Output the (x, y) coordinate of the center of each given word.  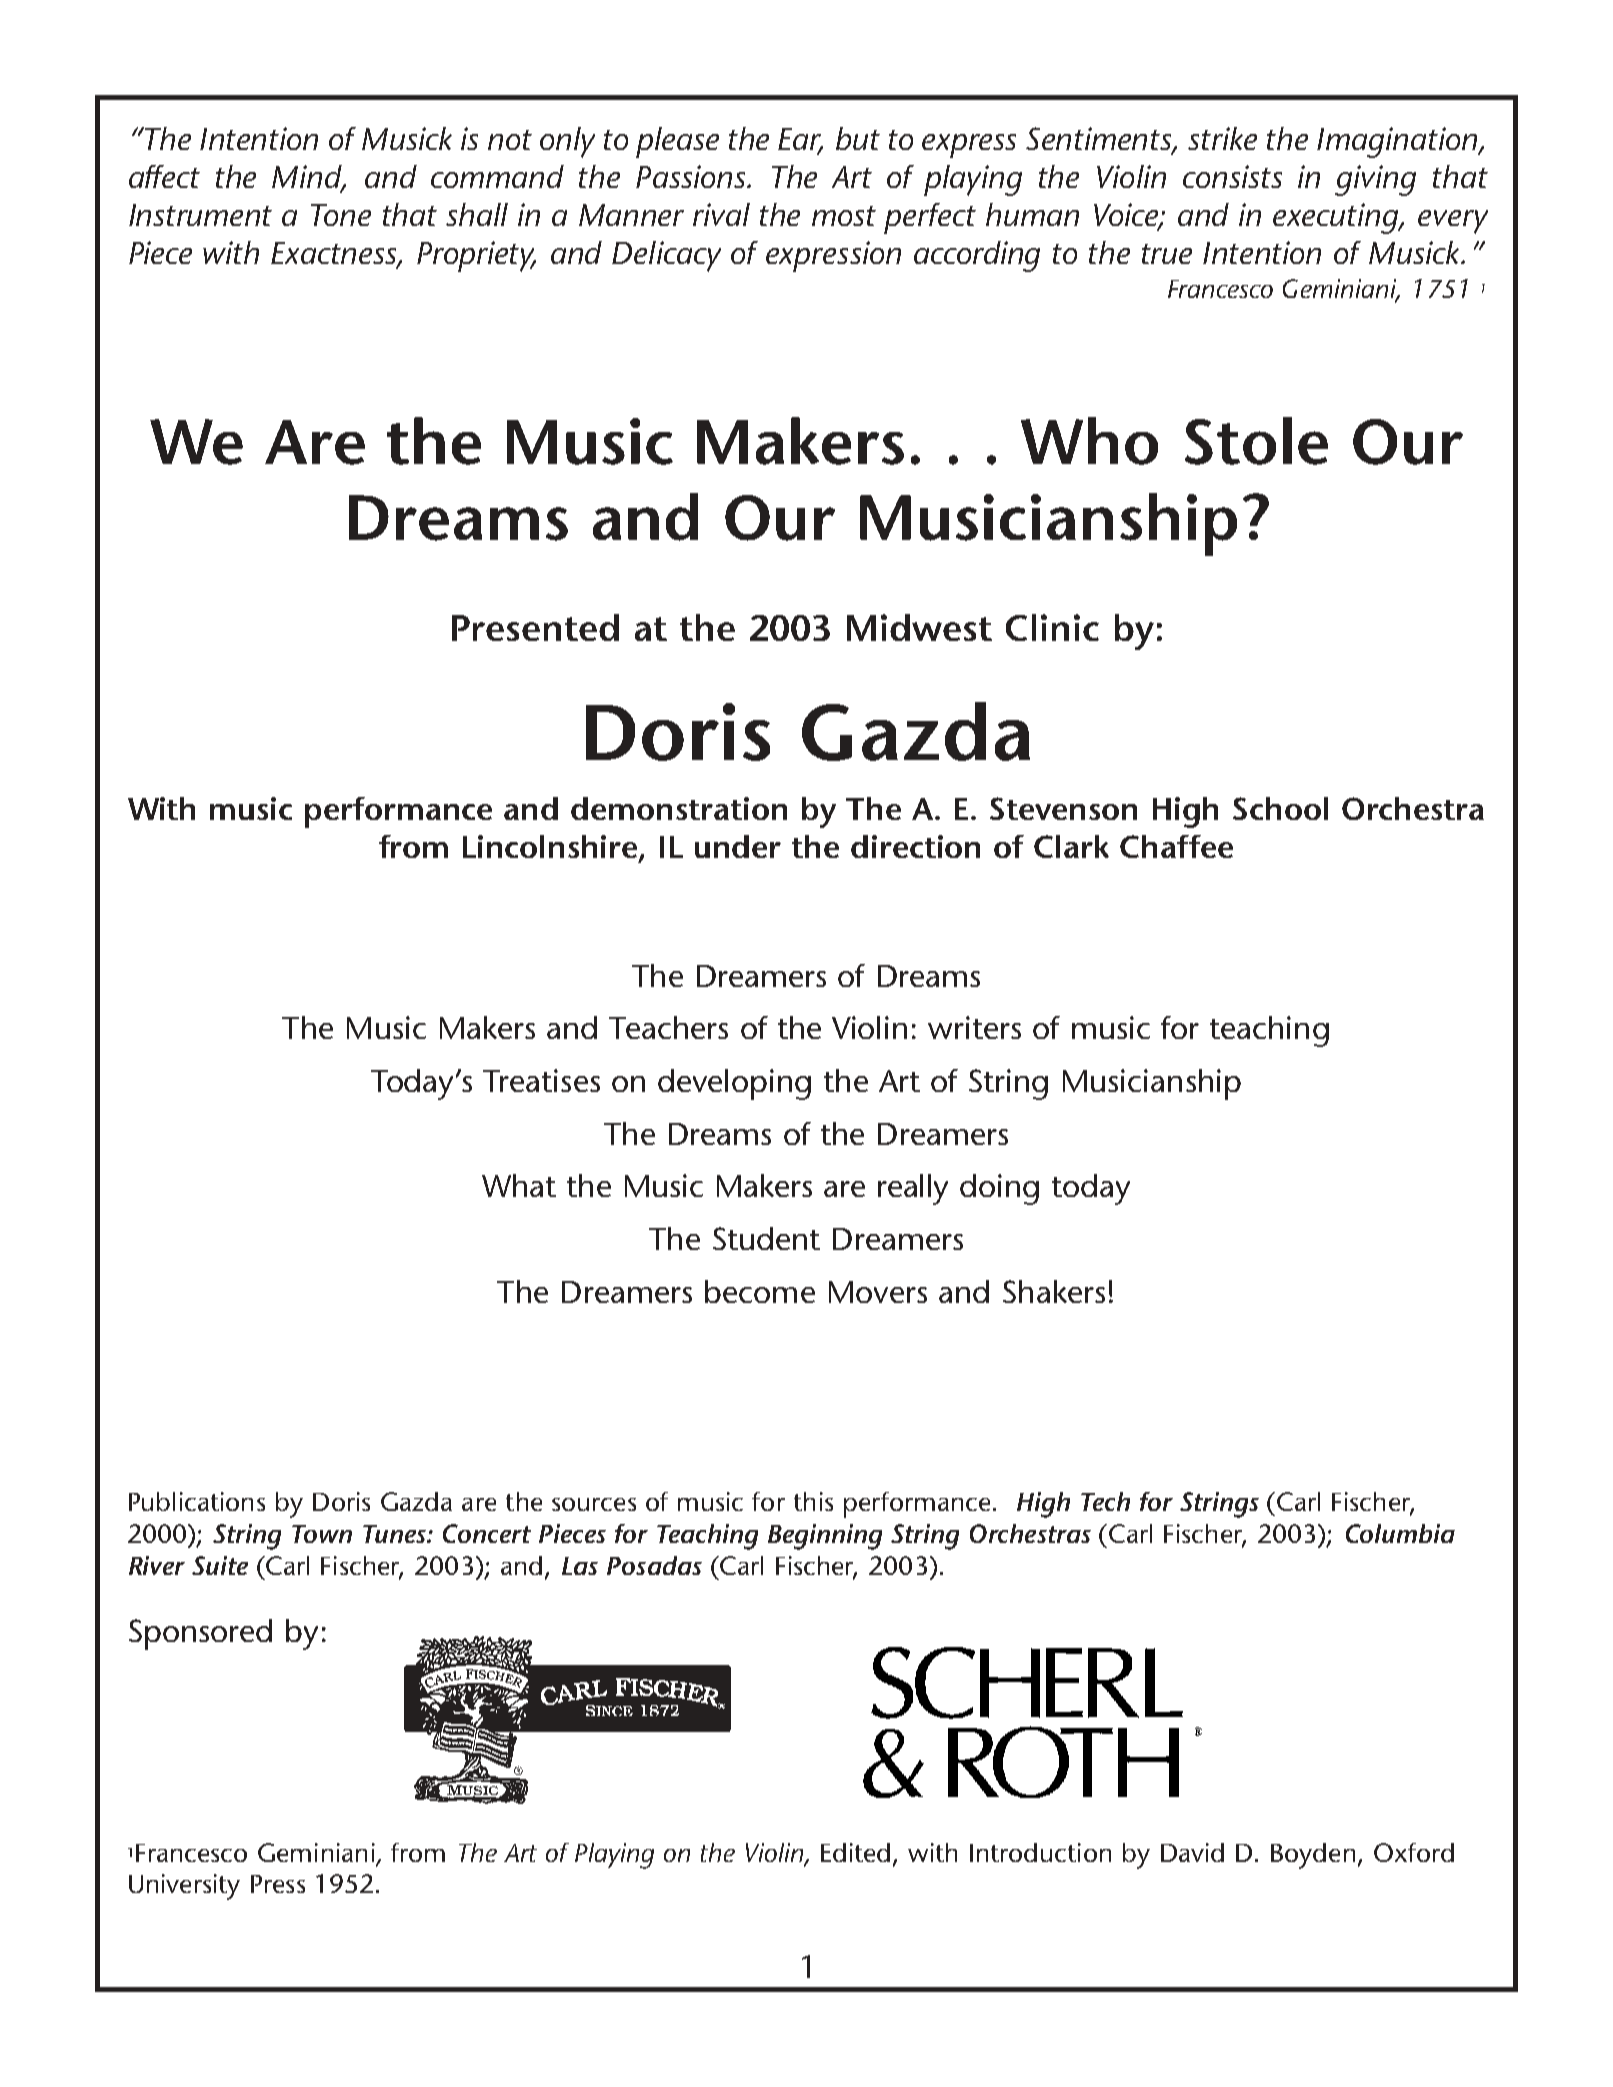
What (519, 1185)
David (1192, 1852)
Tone (341, 215)
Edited (855, 1852)
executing (1337, 218)
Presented (535, 627)
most (844, 216)
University (184, 1887)
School (1280, 808)
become (760, 1291)
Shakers (1054, 1291)
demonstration (679, 808)
